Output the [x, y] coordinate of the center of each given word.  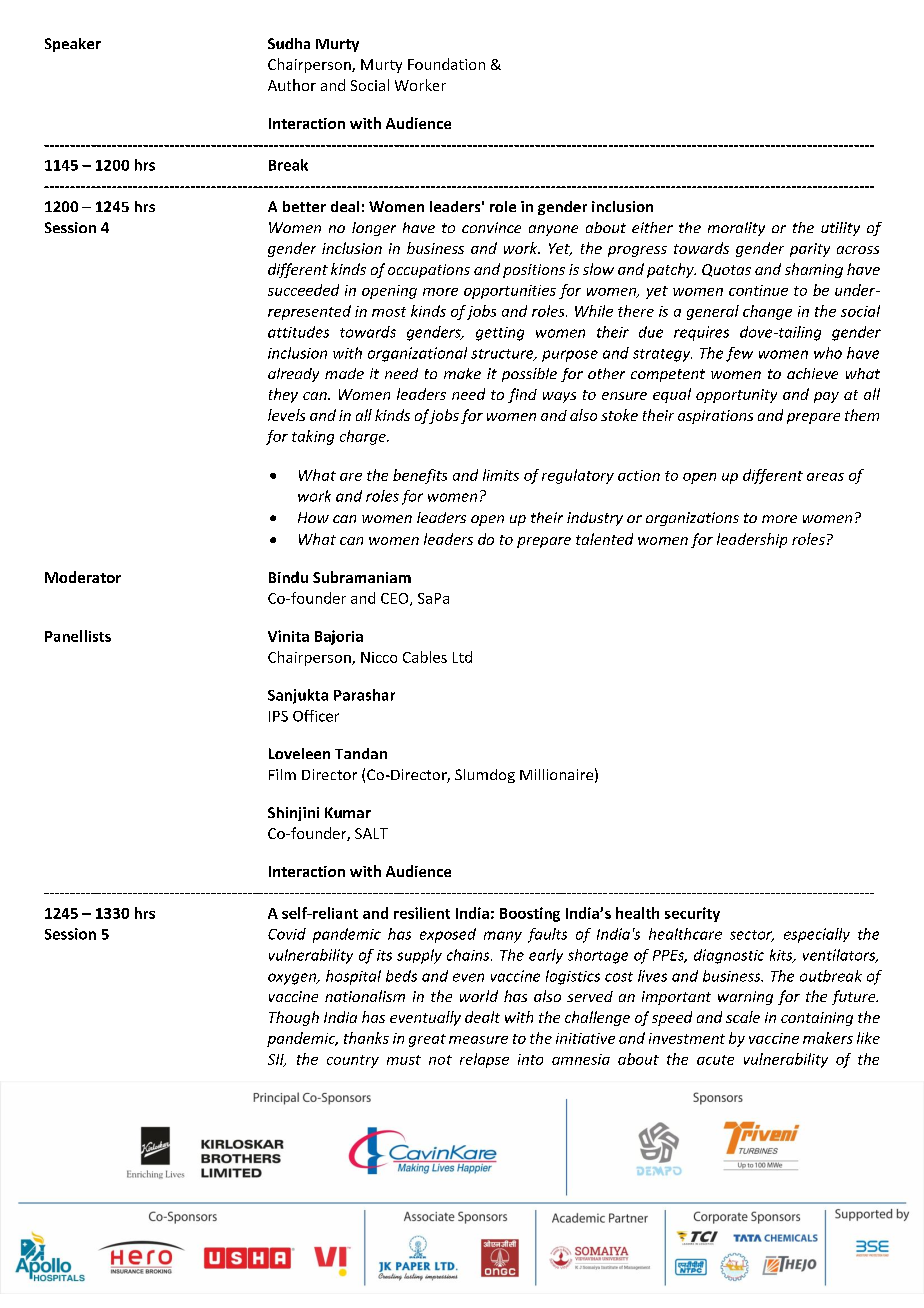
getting [500, 334]
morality [736, 229]
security [692, 914]
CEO [396, 599]
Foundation [446, 64]
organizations [692, 519]
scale [743, 1017]
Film [282, 774]
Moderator [83, 577]
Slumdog [485, 776]
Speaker [73, 45]
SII [277, 1060]
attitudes [298, 332]
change [767, 312]
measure [478, 1040]
